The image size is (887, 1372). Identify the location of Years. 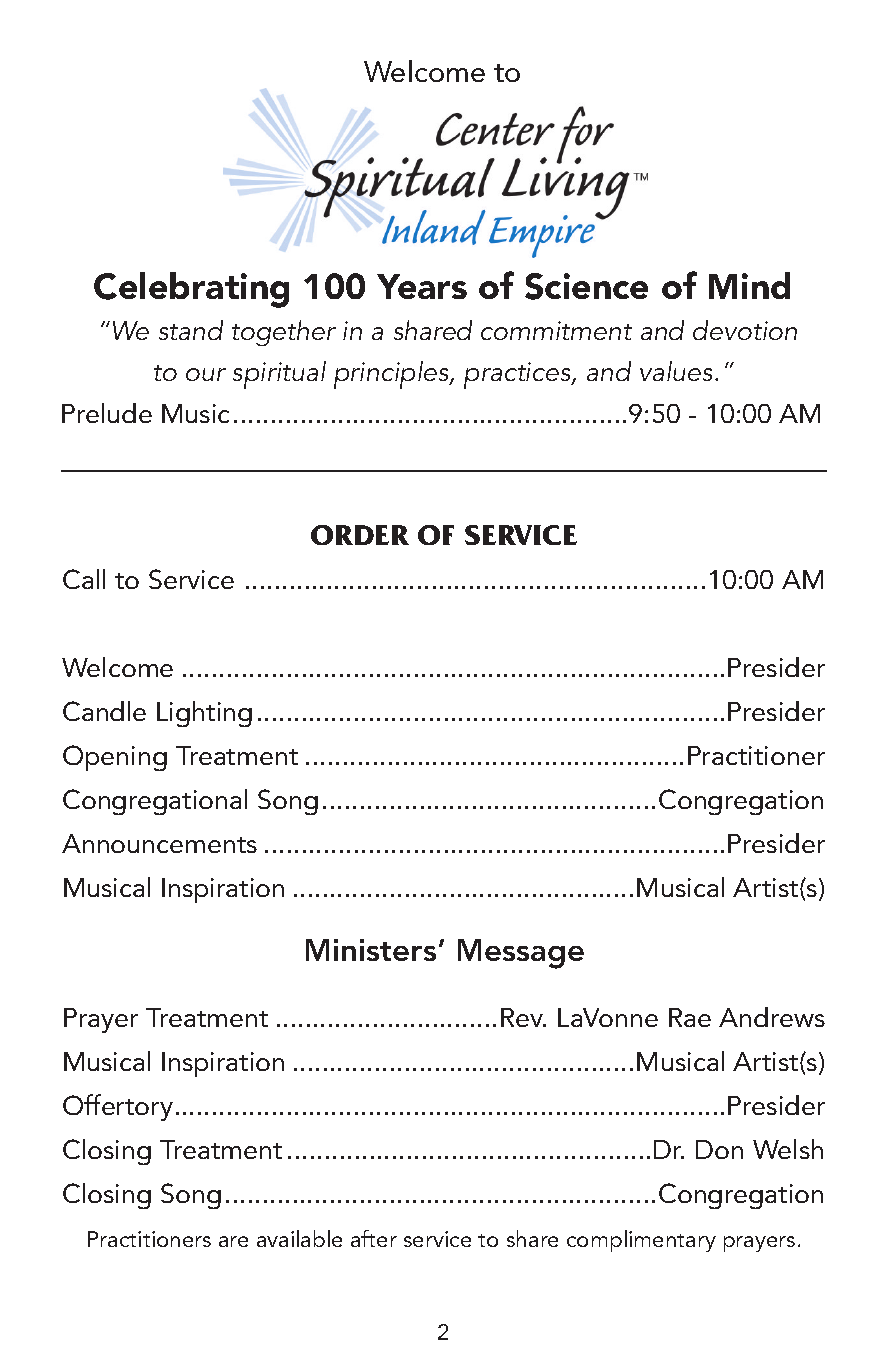
(422, 286).
